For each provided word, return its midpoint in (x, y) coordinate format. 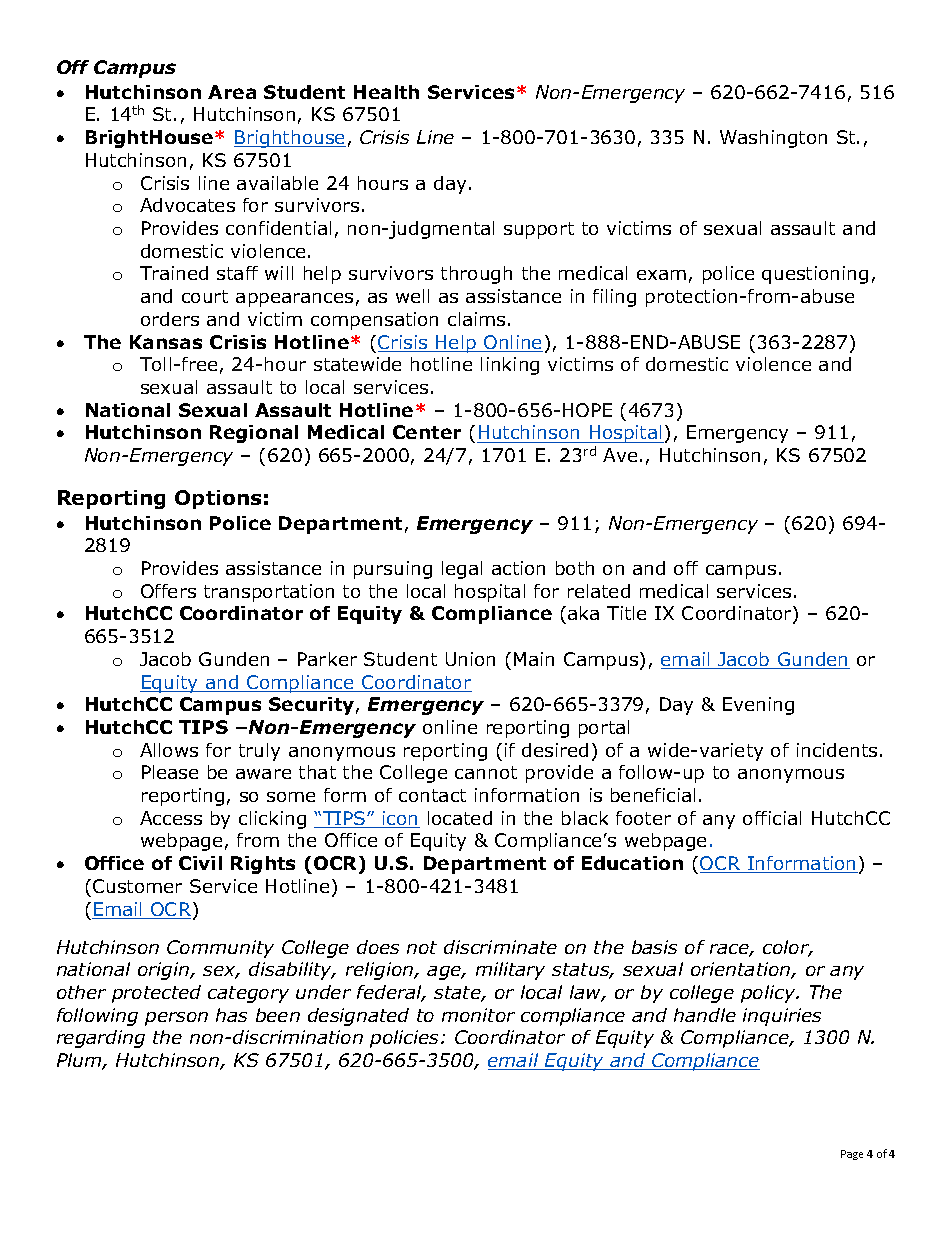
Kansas (166, 342)
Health (386, 92)
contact (432, 795)
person (176, 1019)
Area (232, 92)
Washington (773, 139)
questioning (815, 275)
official (772, 818)
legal (462, 570)
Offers (168, 591)
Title (626, 613)
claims (476, 319)
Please (170, 772)
